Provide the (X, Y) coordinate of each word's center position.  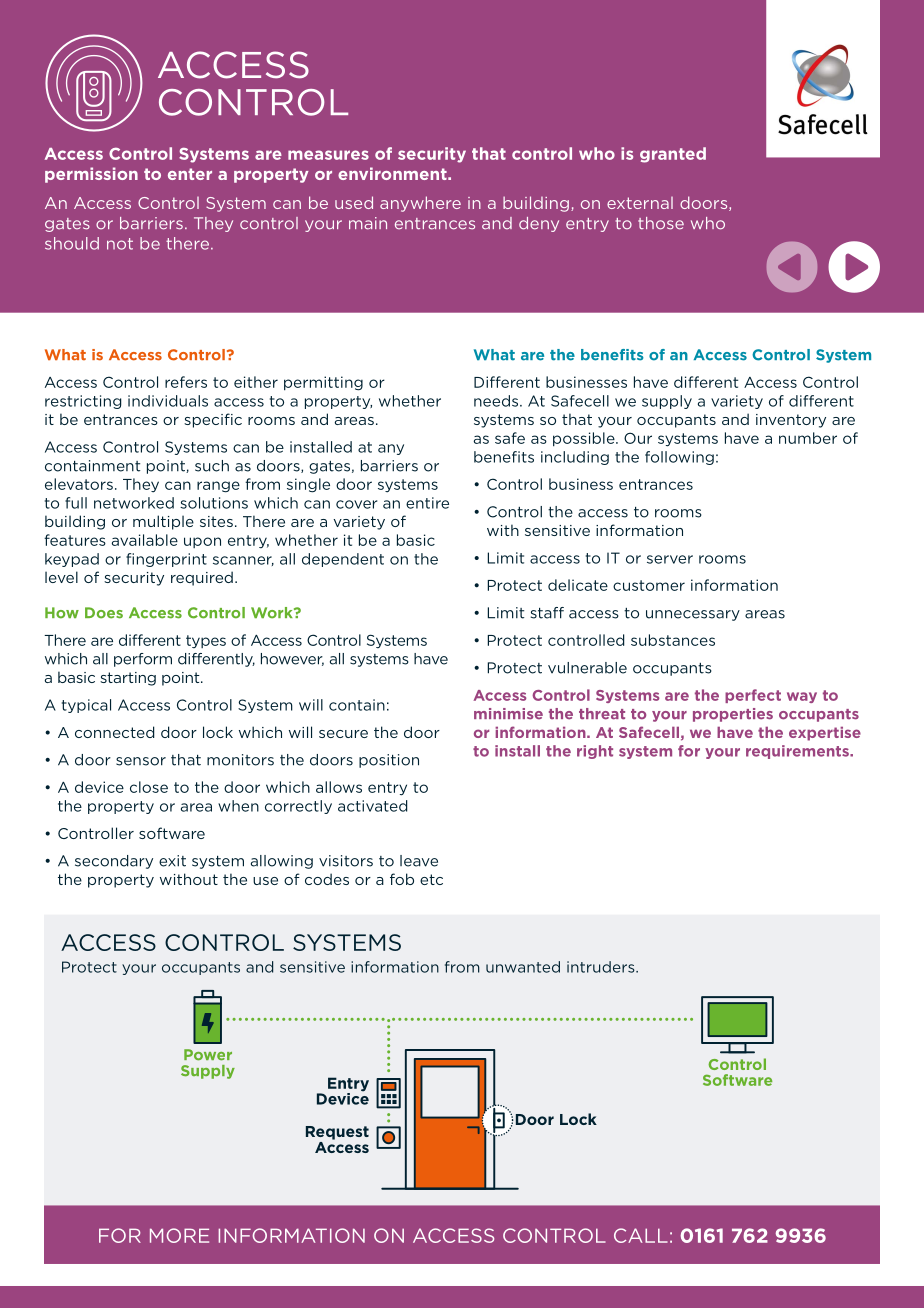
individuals (168, 401)
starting (128, 679)
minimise (508, 714)
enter (190, 174)
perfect (753, 696)
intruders (602, 967)
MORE (179, 1235)
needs (497, 401)
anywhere (420, 204)
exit (172, 861)
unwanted (523, 967)
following (679, 458)
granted (673, 155)
